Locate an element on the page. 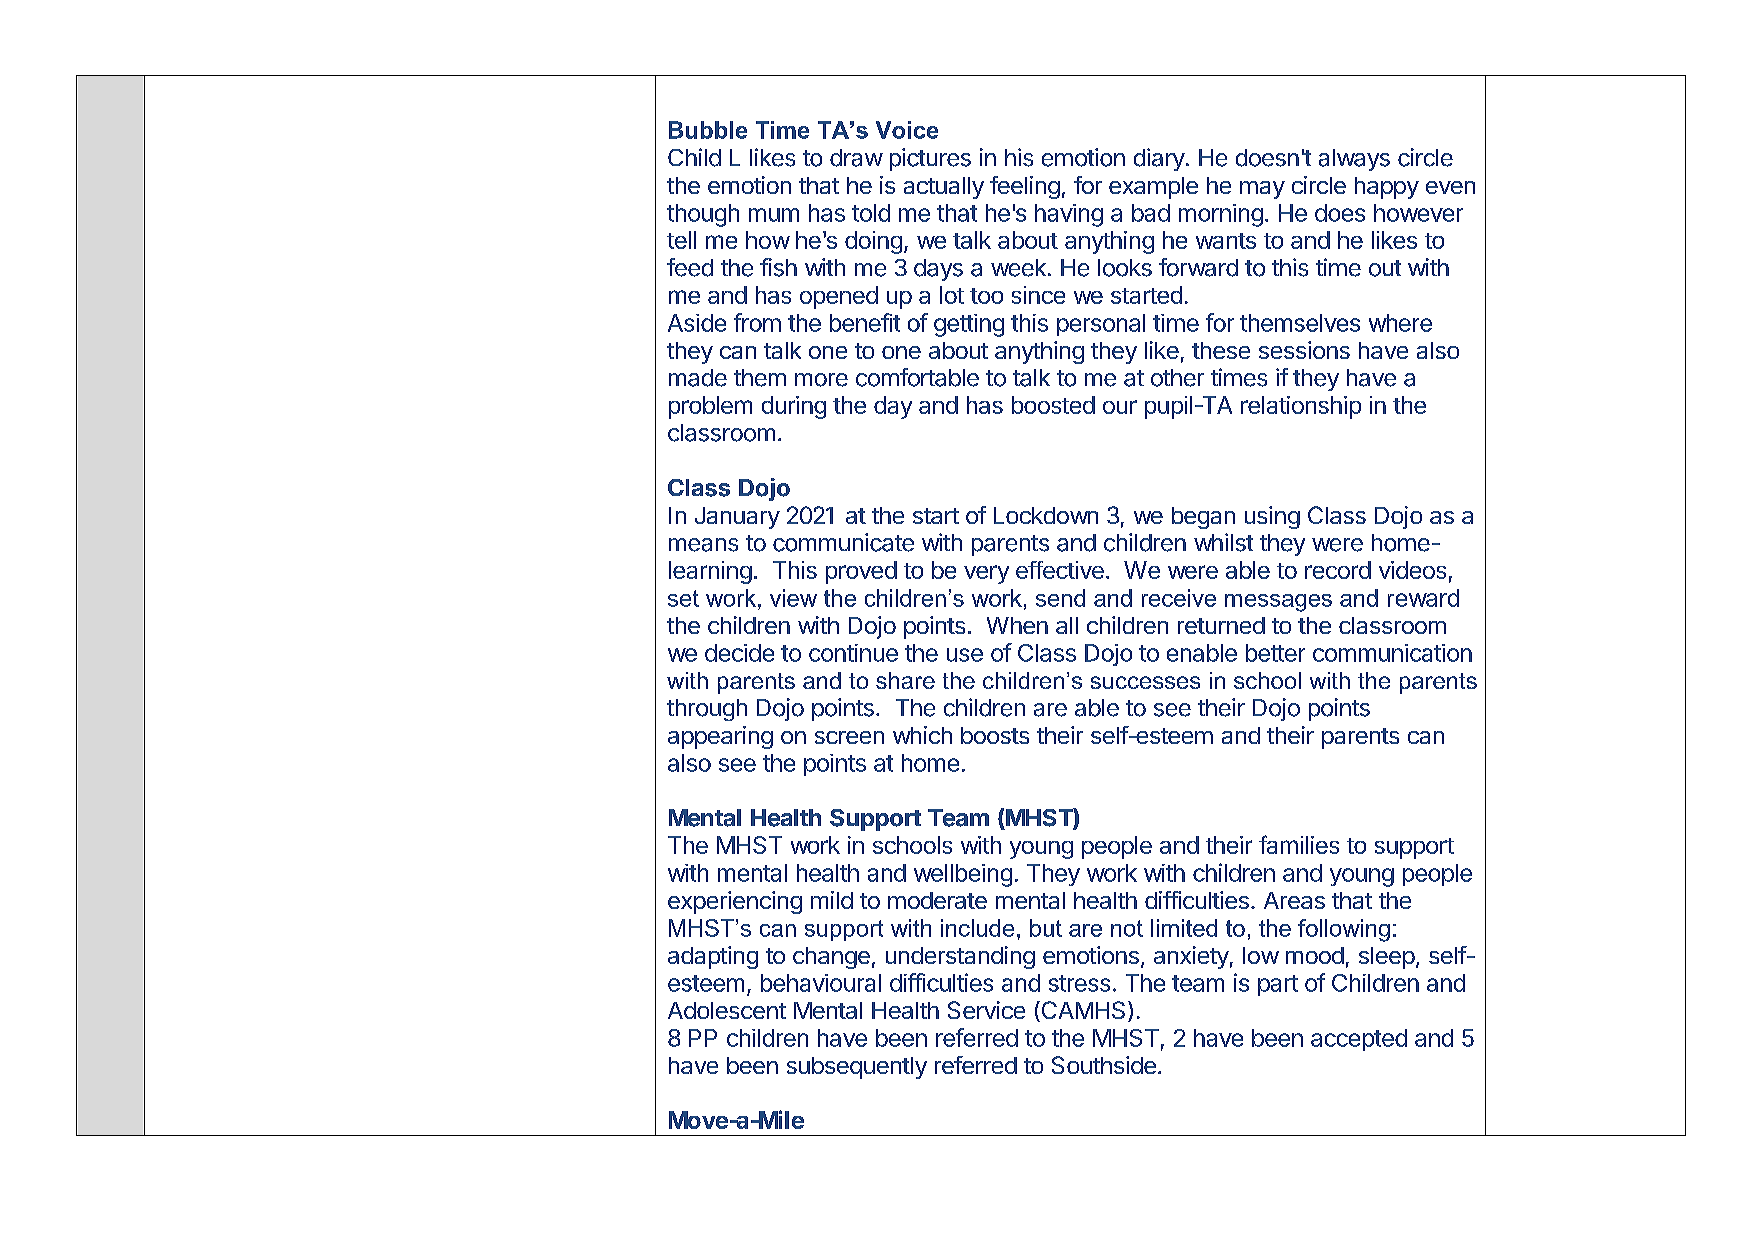 The width and height of the image is (1752, 1238). decide is located at coordinates (739, 653).
